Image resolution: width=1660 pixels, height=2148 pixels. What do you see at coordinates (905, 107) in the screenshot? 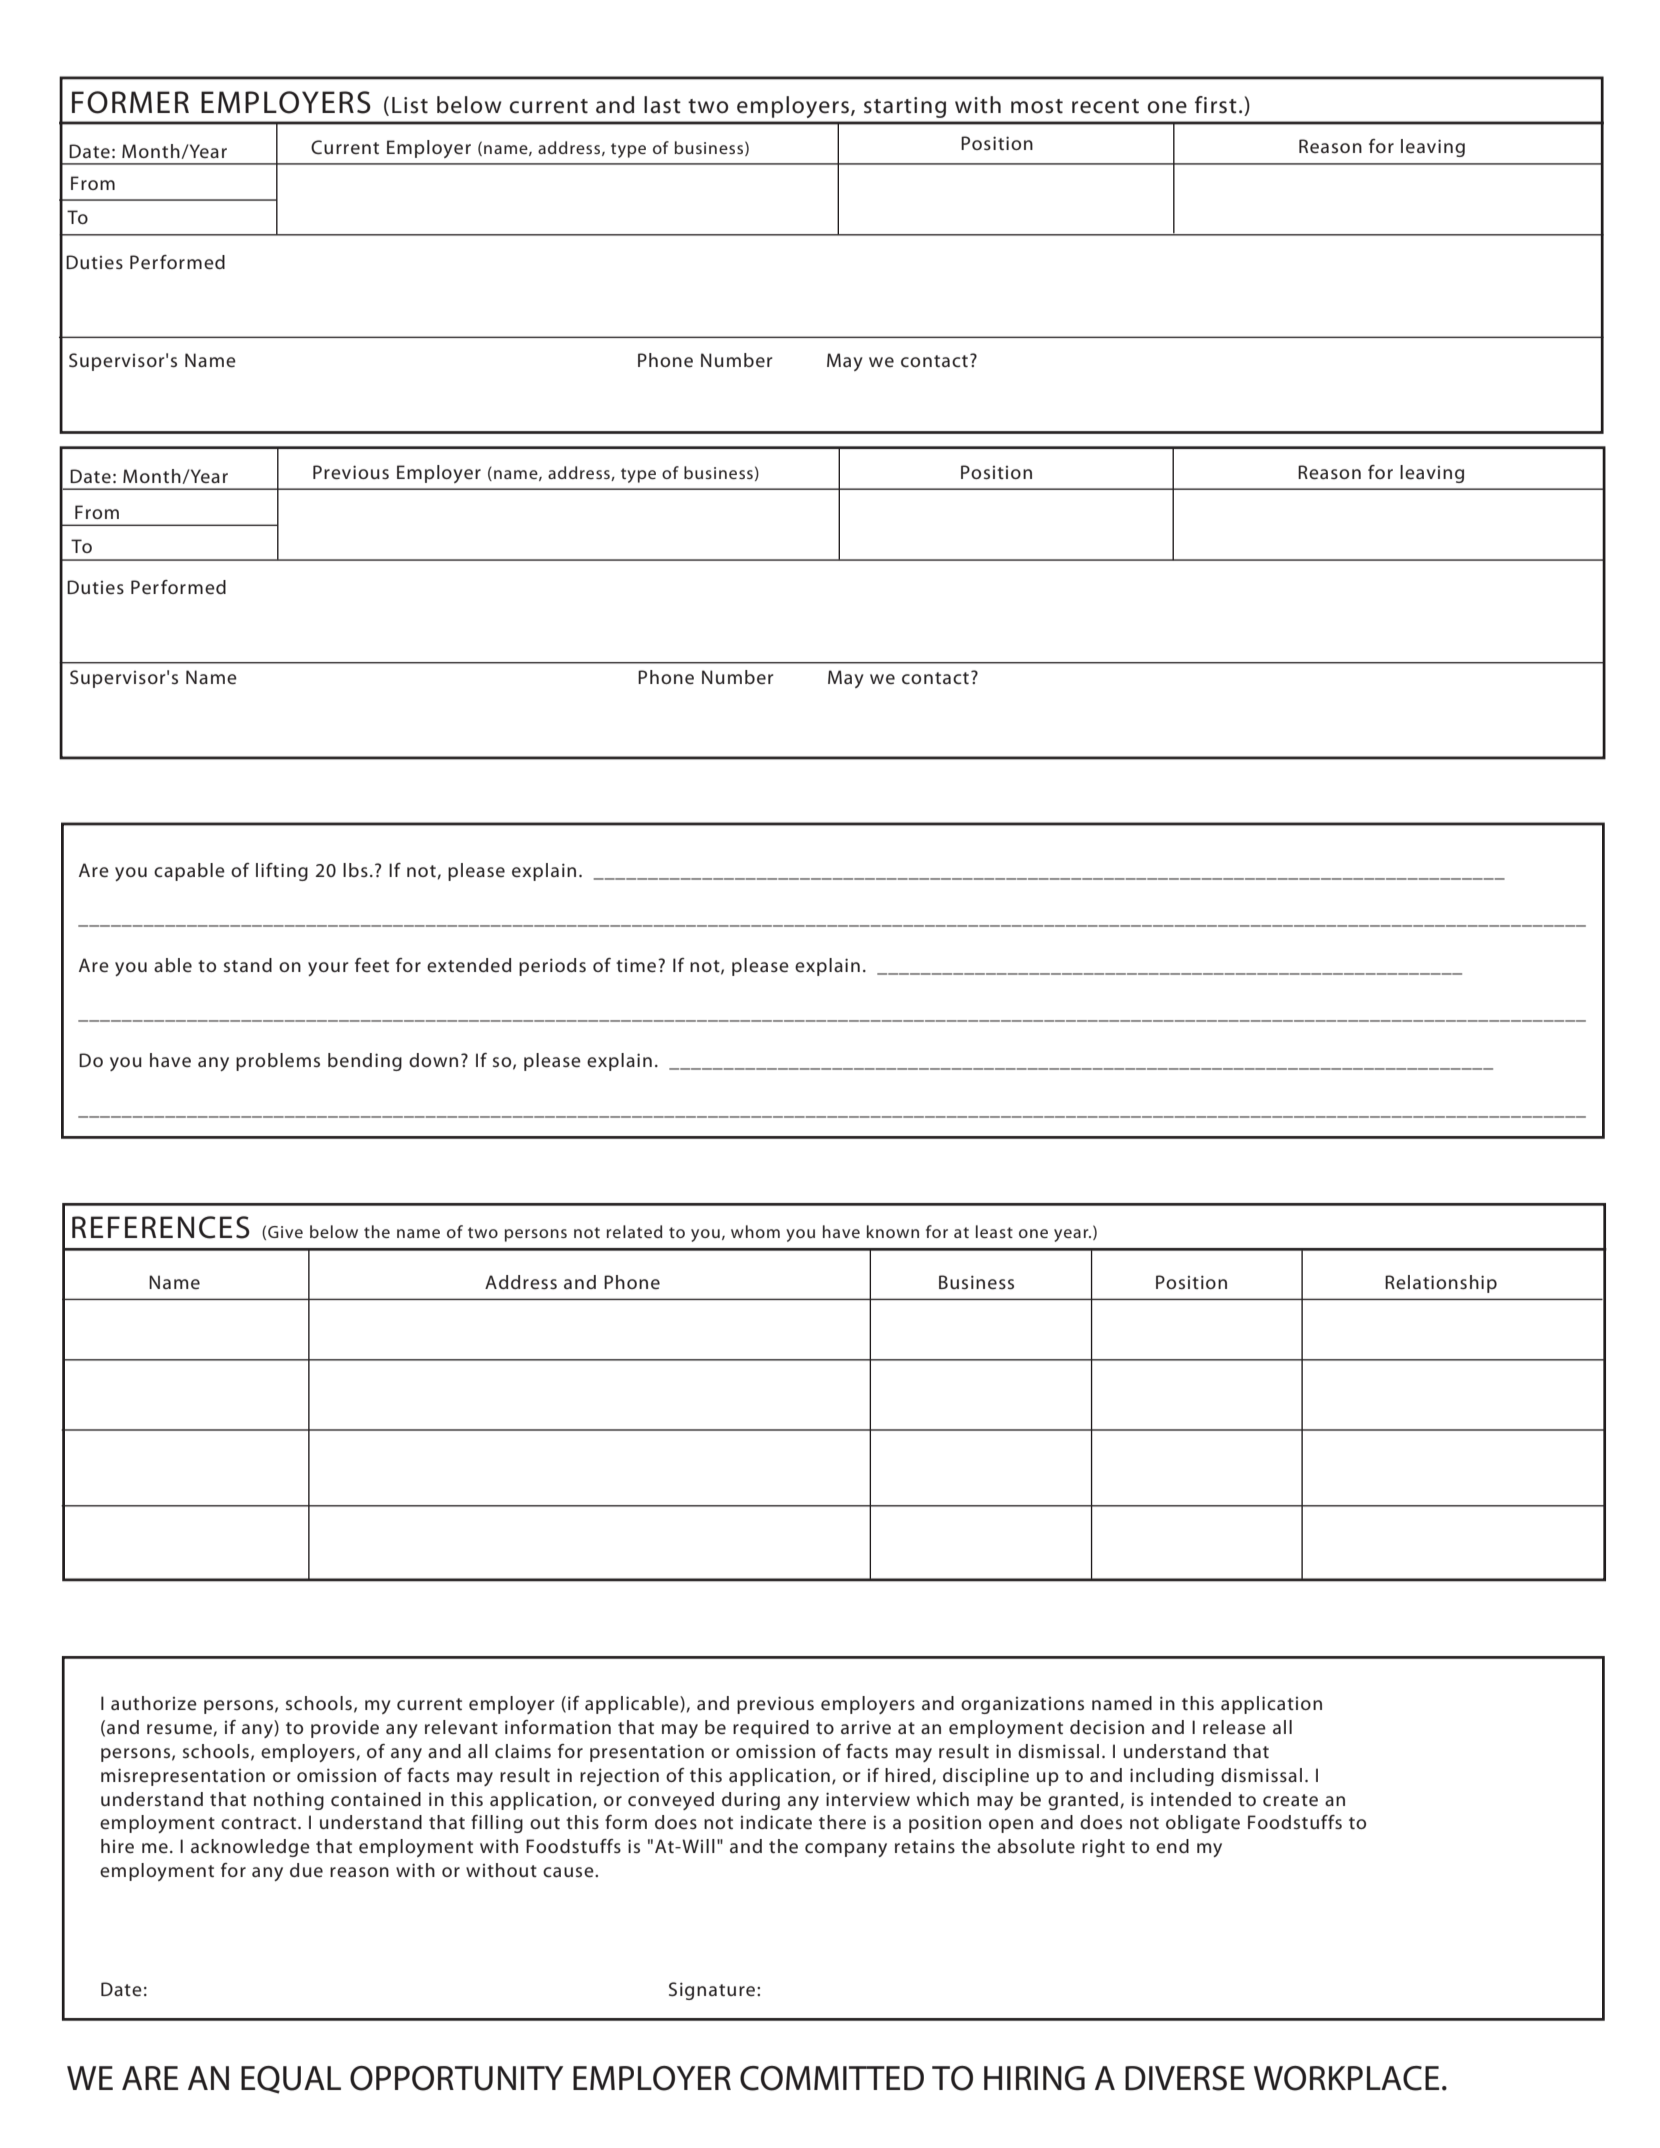
I see `starting` at bounding box center [905, 107].
